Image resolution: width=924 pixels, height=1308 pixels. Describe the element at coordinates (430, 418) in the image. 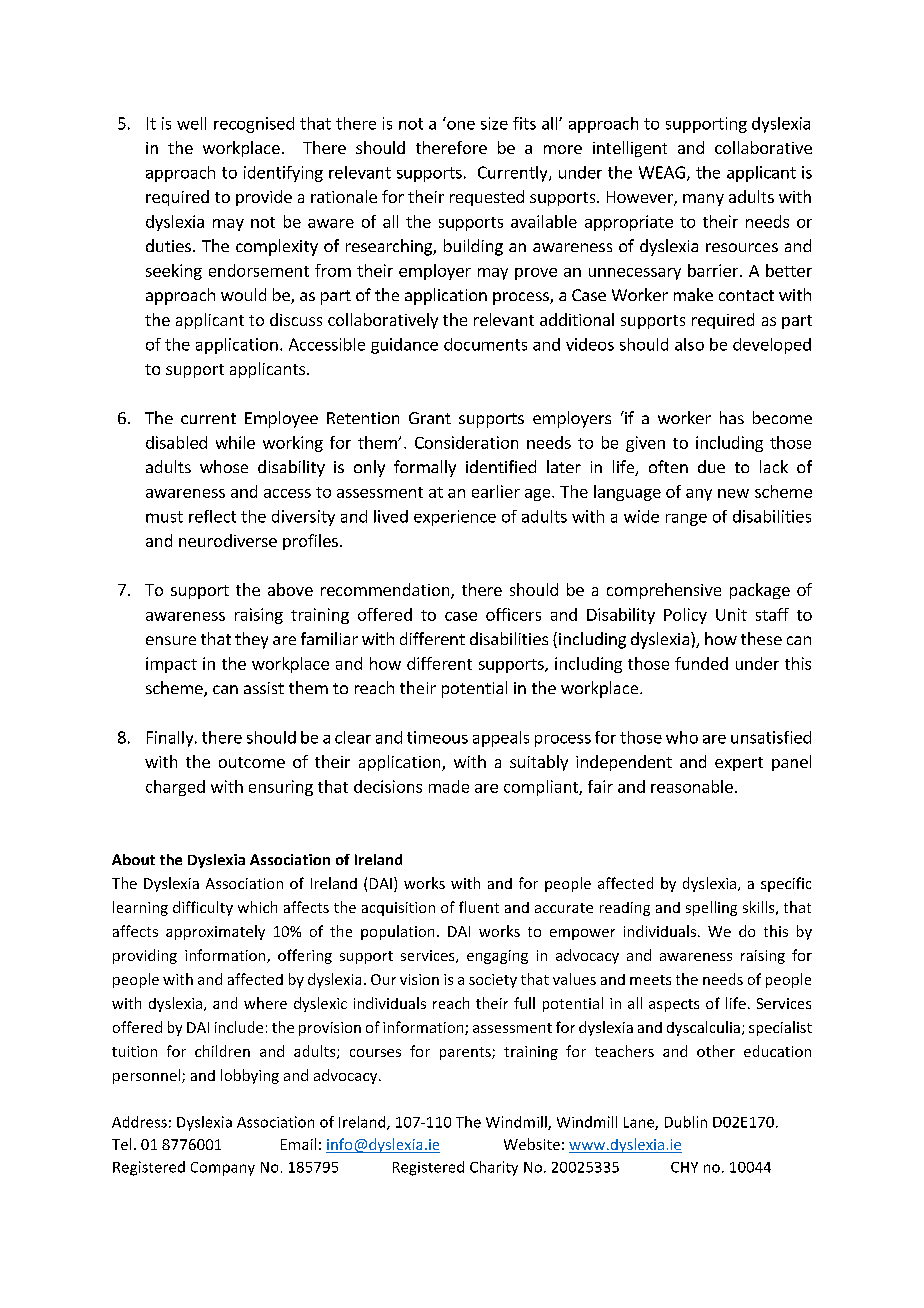

I see `Grant` at that location.
